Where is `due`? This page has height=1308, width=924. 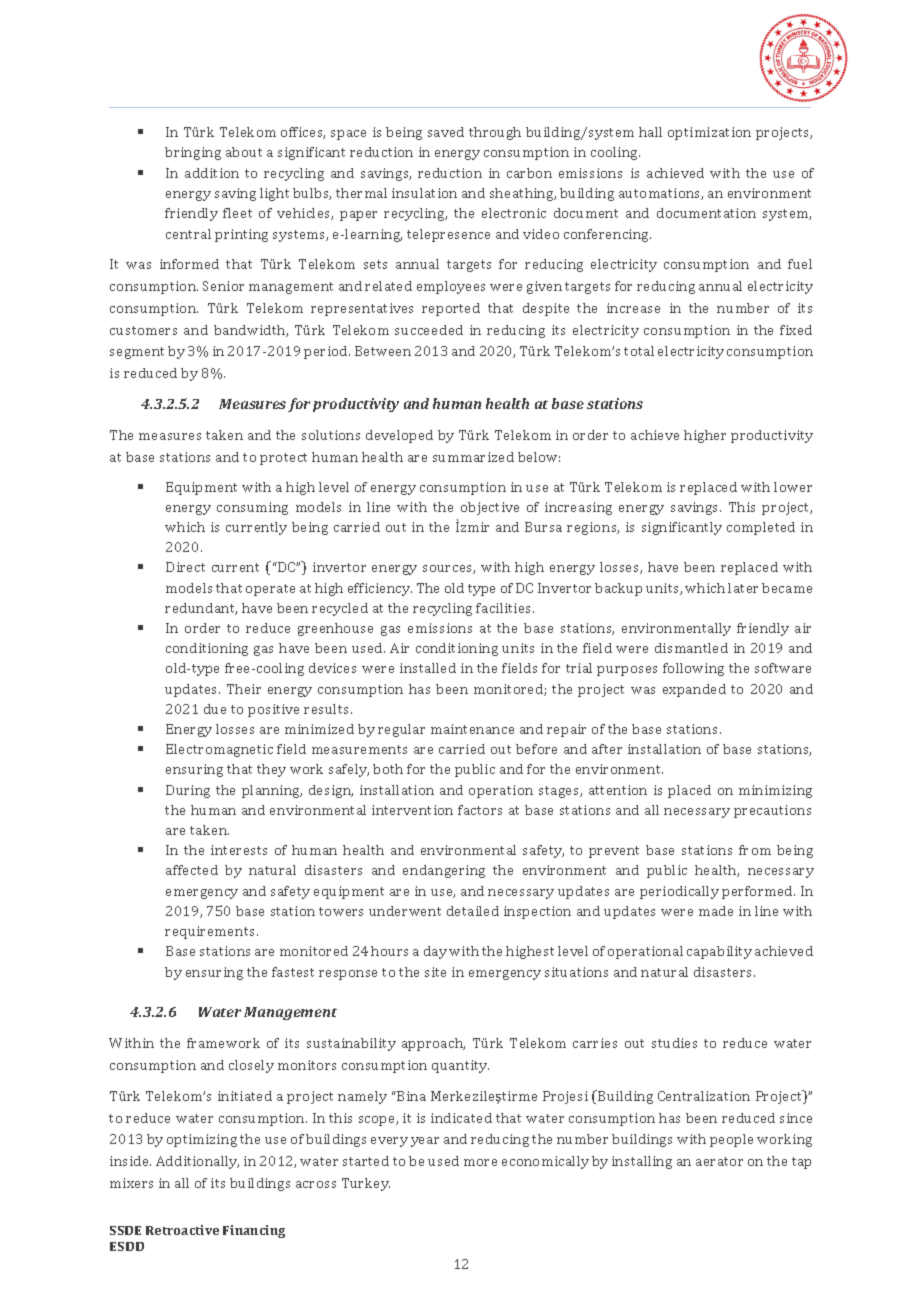
due is located at coordinates (215, 709).
